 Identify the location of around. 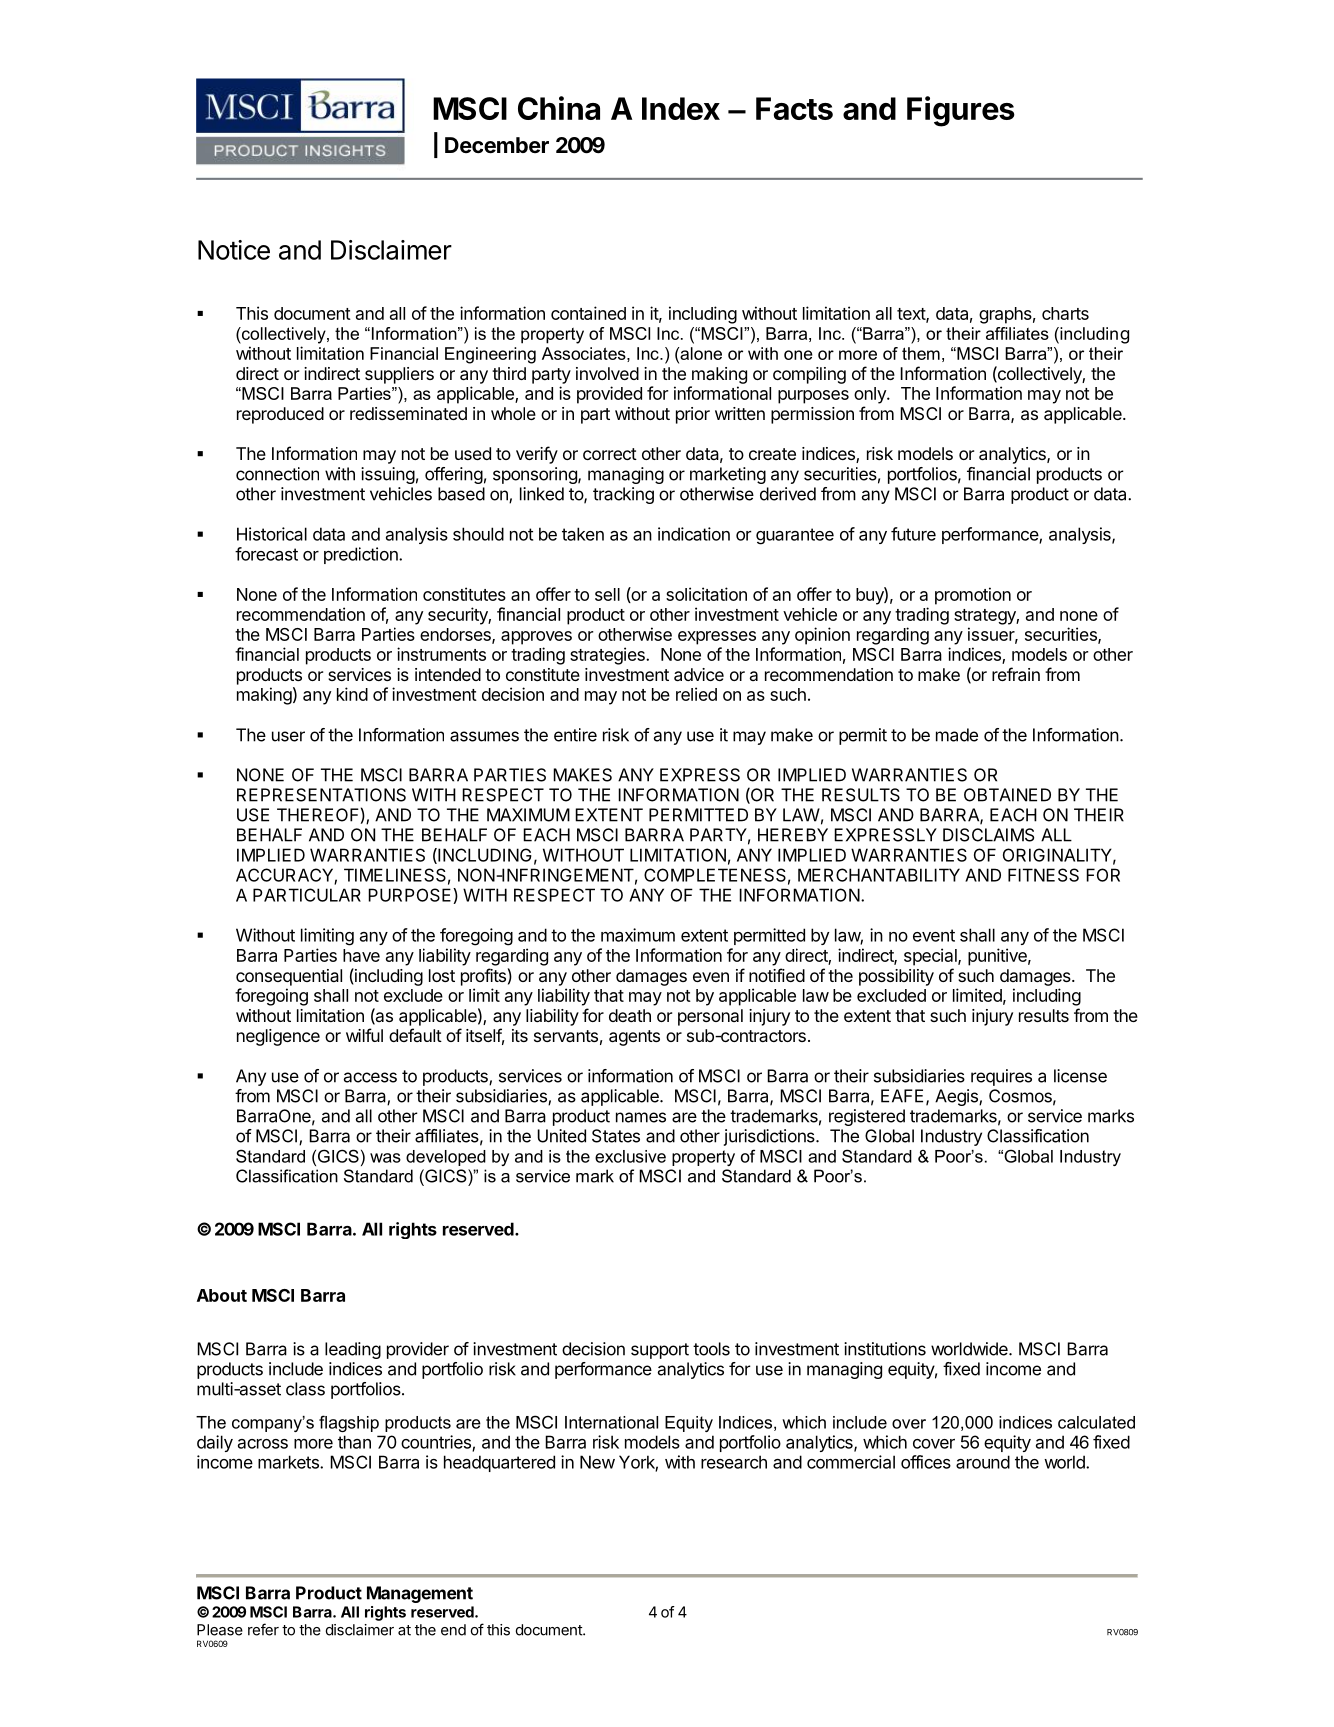
(983, 1462).
